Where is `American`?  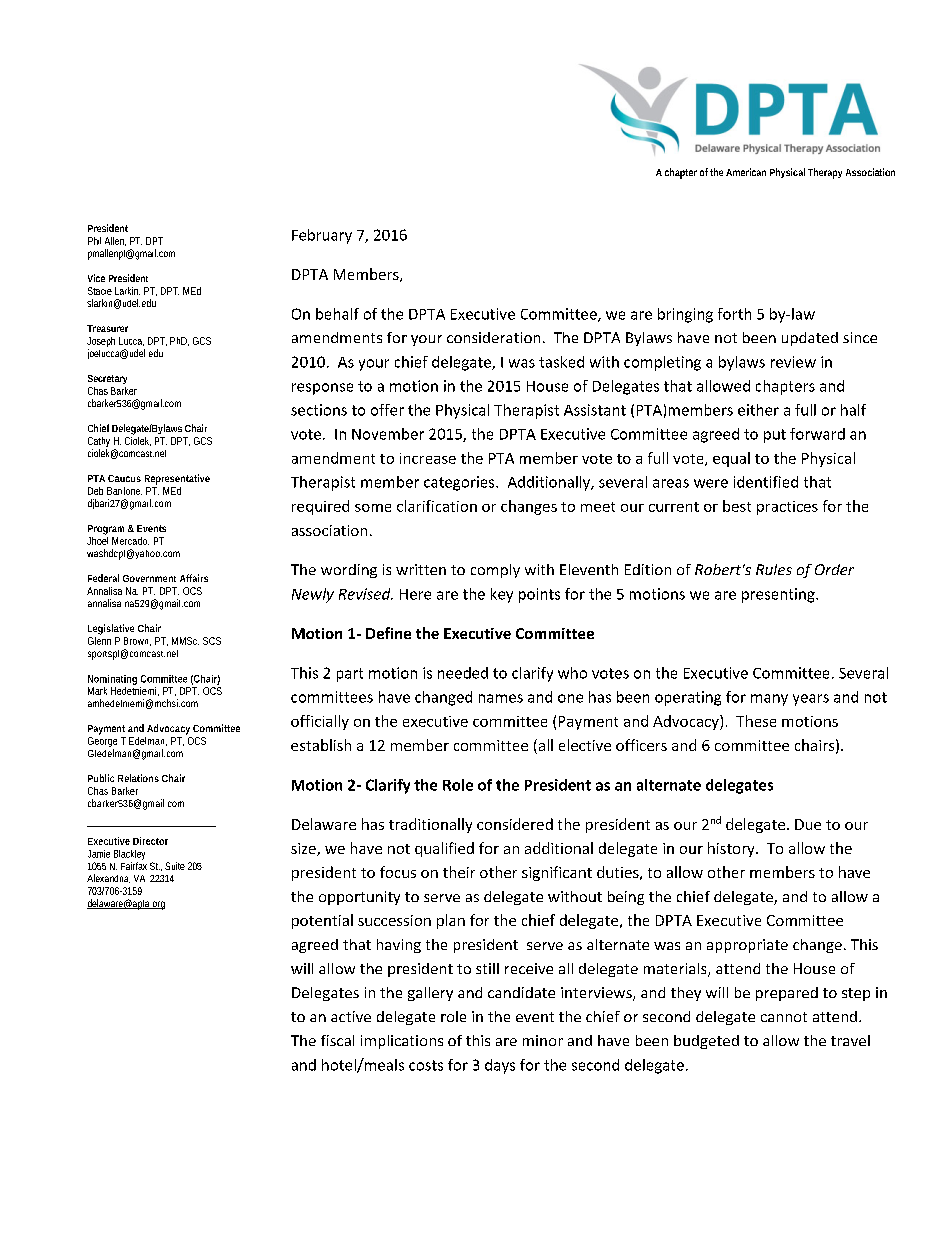
American is located at coordinates (746, 172).
